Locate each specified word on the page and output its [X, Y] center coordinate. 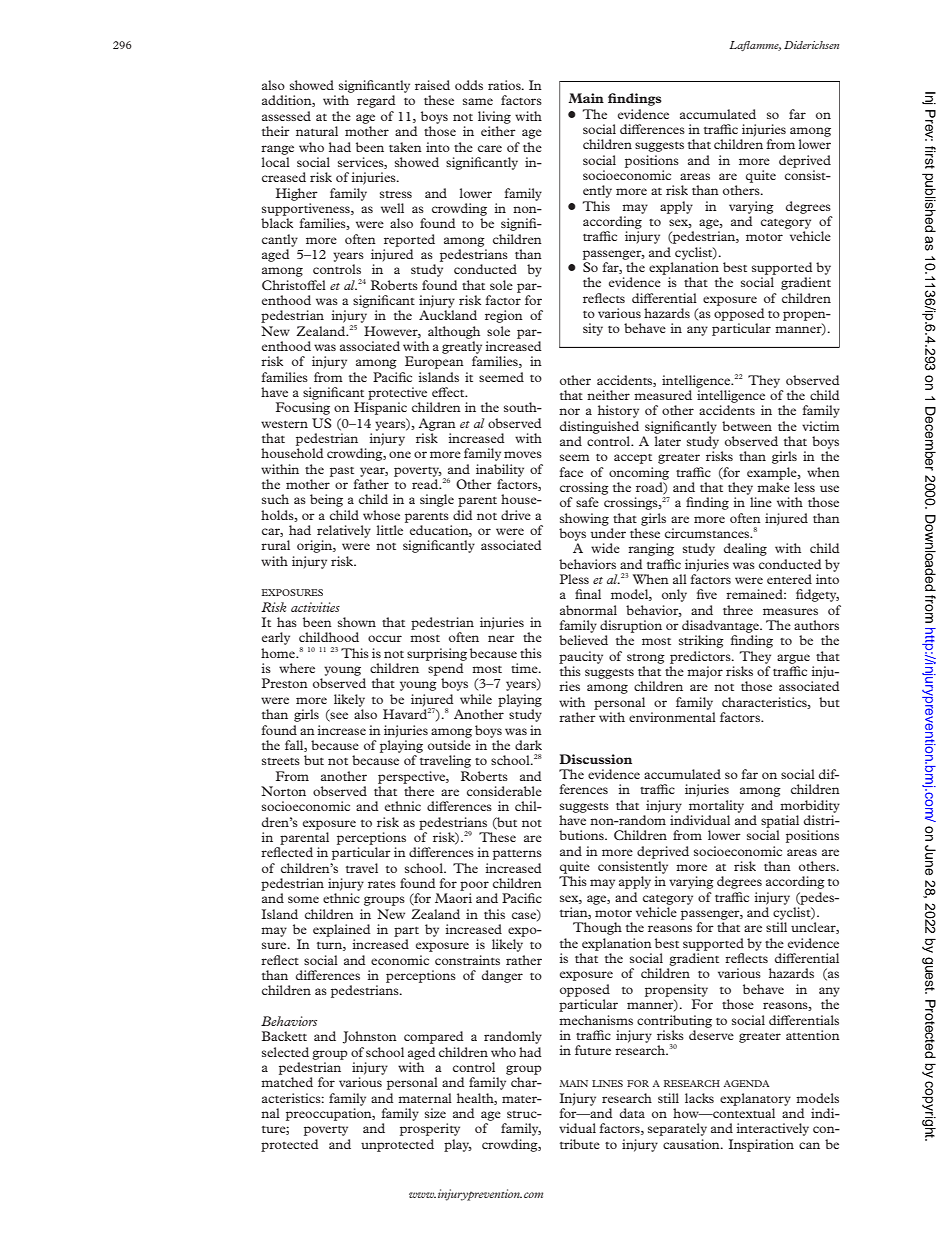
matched [287, 1082]
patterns [517, 855]
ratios [505, 85]
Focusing [303, 408]
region [504, 316]
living [494, 117]
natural [317, 131]
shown [357, 622]
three [738, 610]
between [747, 426]
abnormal [588, 610]
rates [382, 884]
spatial [780, 821]
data [632, 1113]
